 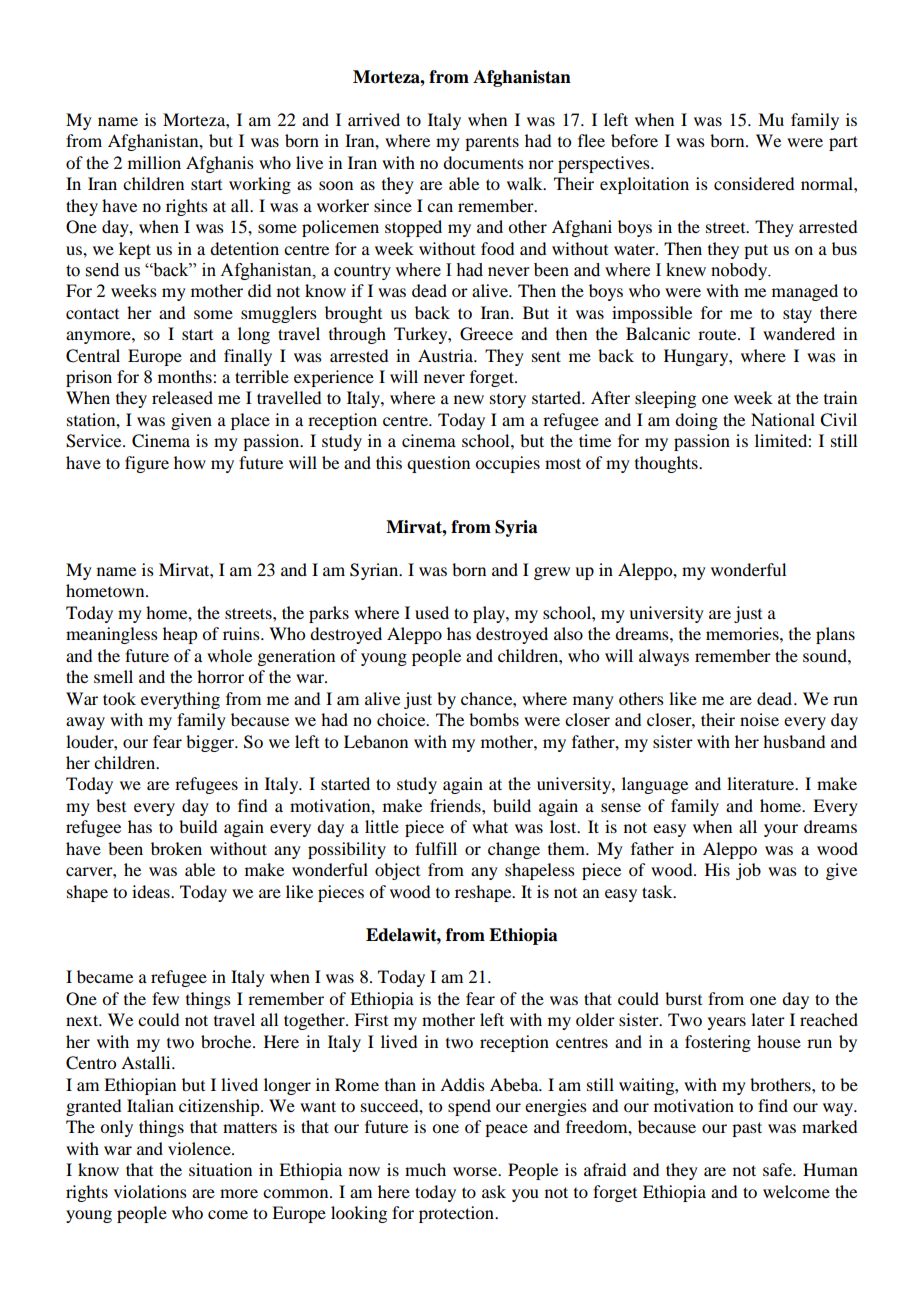 What do you see at coordinates (759, 719) in the screenshot?
I see `noise` at bounding box center [759, 719].
